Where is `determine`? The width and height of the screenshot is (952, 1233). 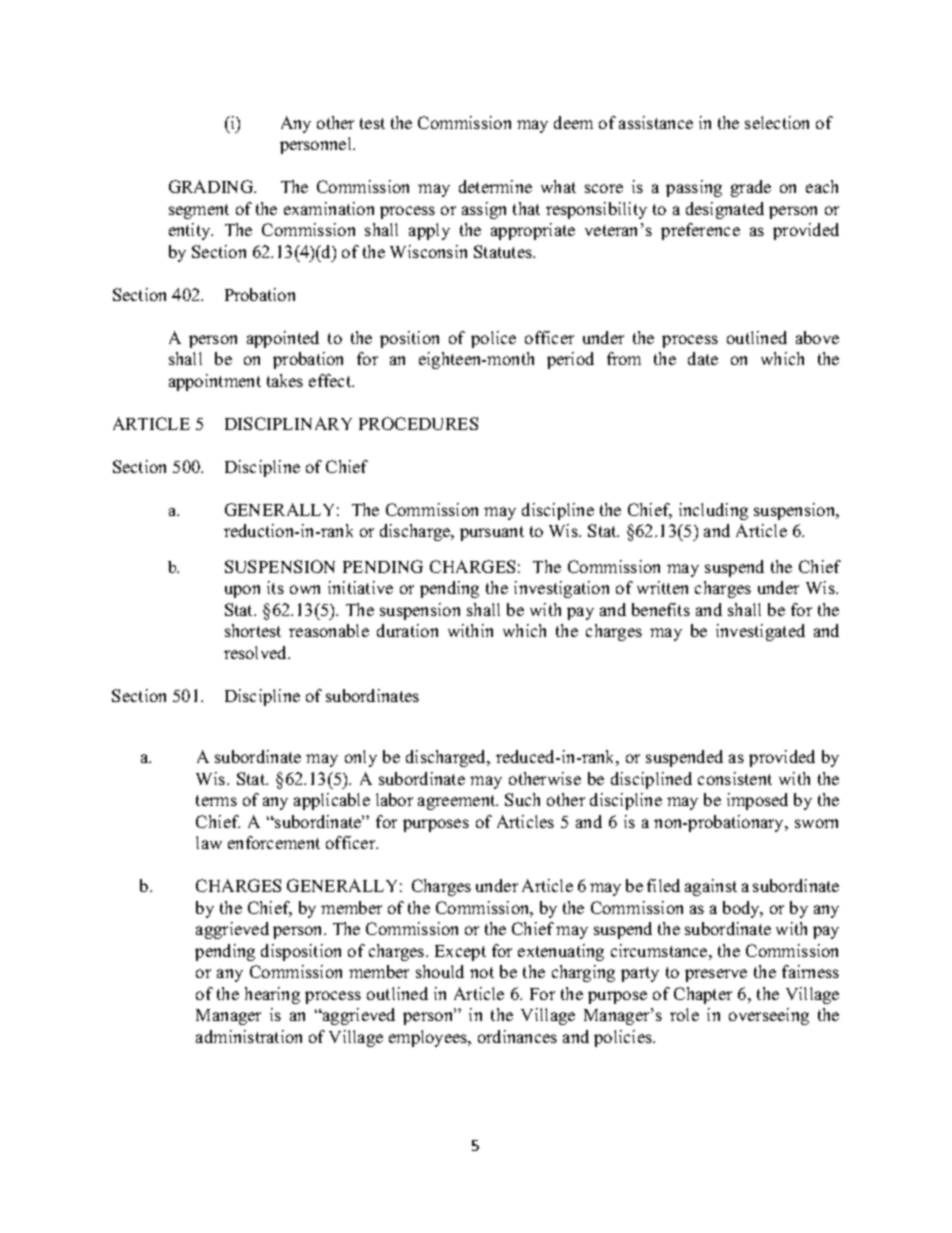 determine is located at coordinates (495, 186).
